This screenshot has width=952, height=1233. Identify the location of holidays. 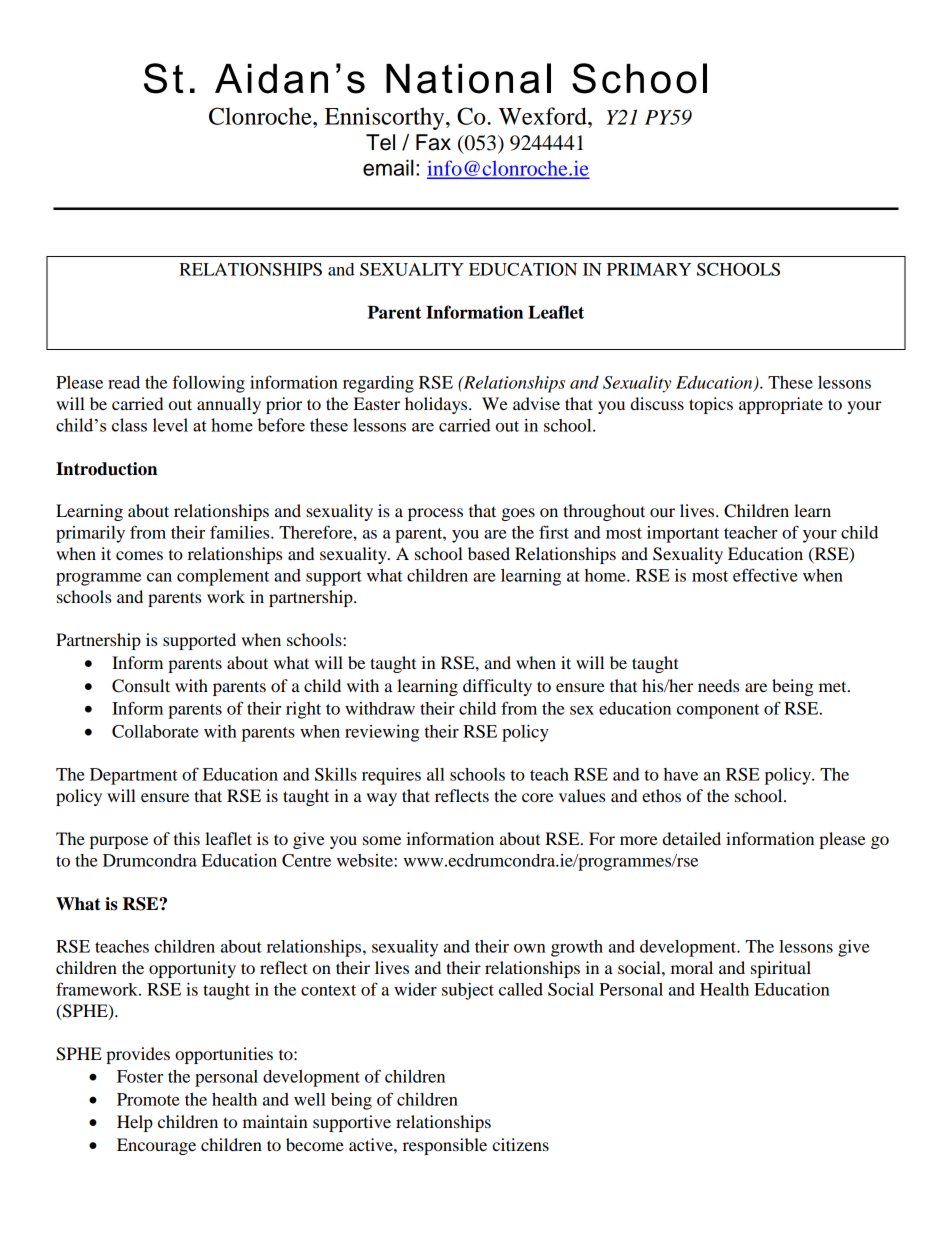
(437, 405).
